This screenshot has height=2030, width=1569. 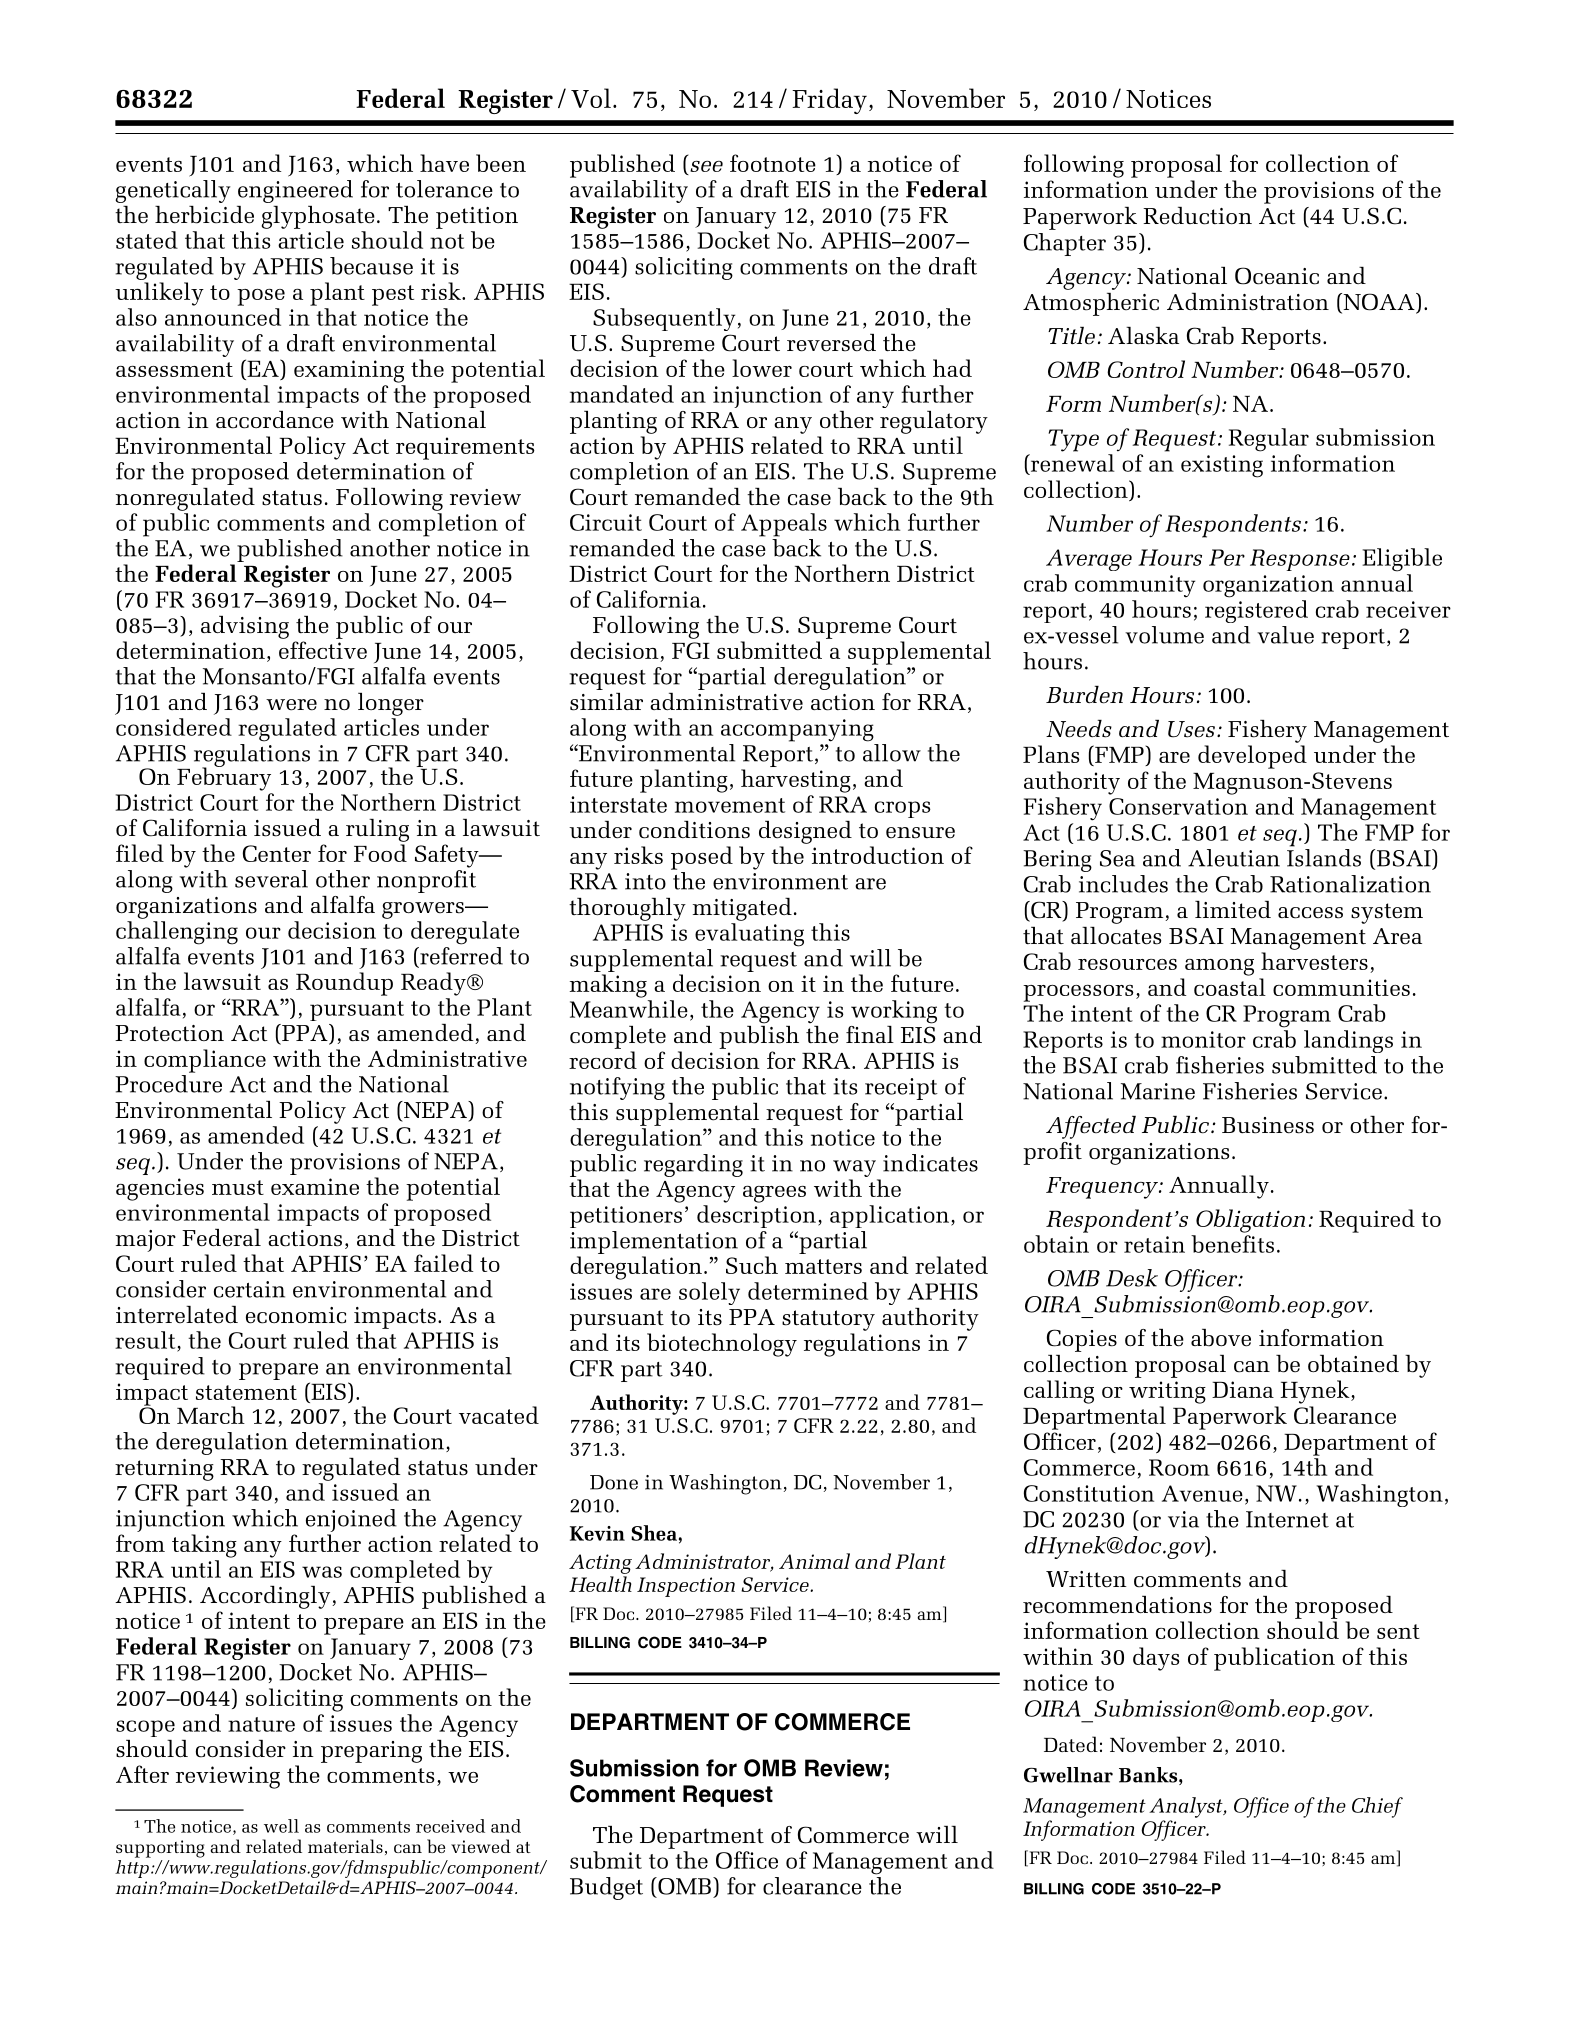 What do you see at coordinates (295, 191) in the screenshot?
I see `engineered` at bounding box center [295, 191].
